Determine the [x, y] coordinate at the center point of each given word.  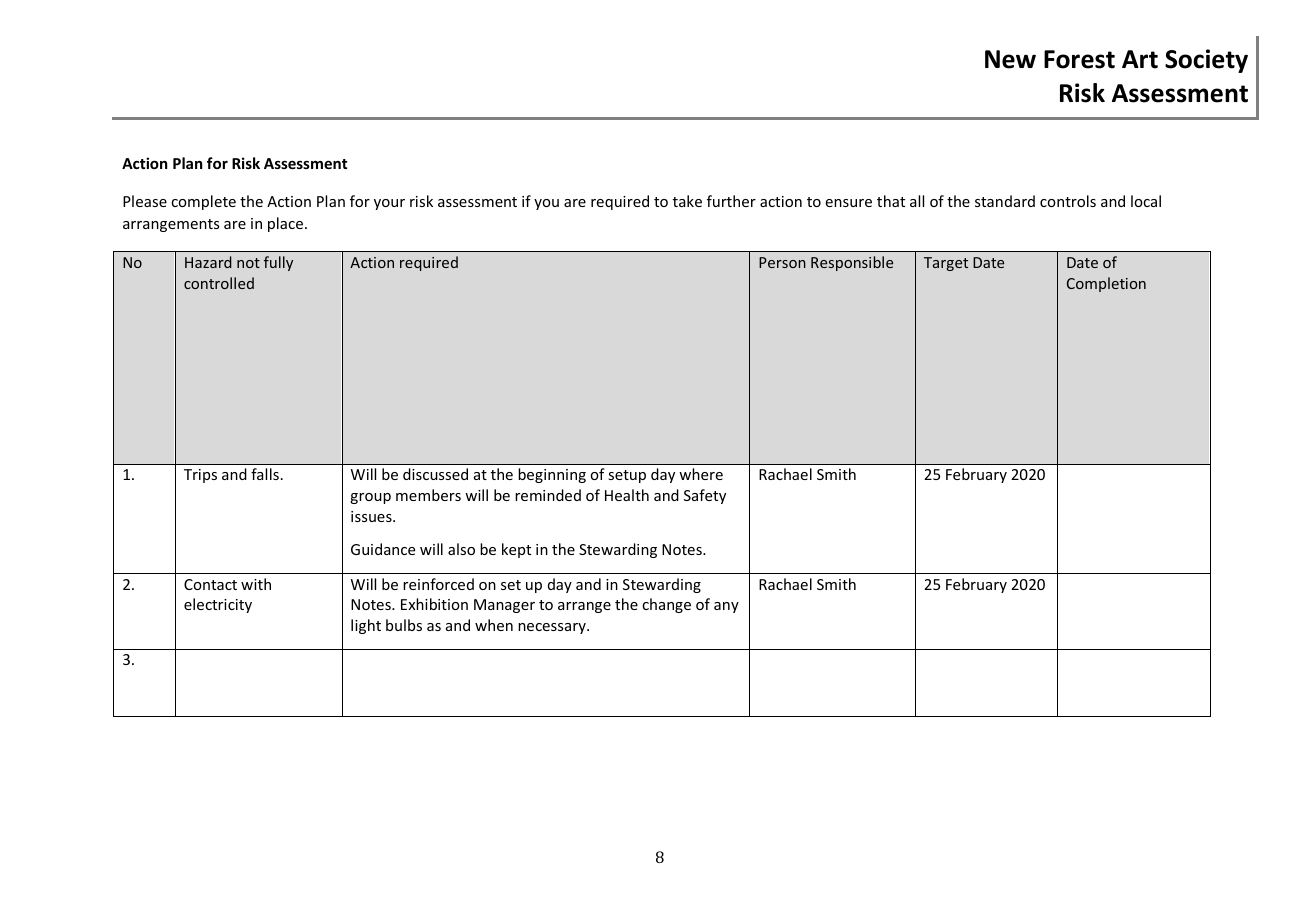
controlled [219, 283]
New [1010, 59]
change [666, 605]
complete [203, 202]
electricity [218, 605]
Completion [1106, 284]
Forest [1079, 59]
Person [782, 262]
